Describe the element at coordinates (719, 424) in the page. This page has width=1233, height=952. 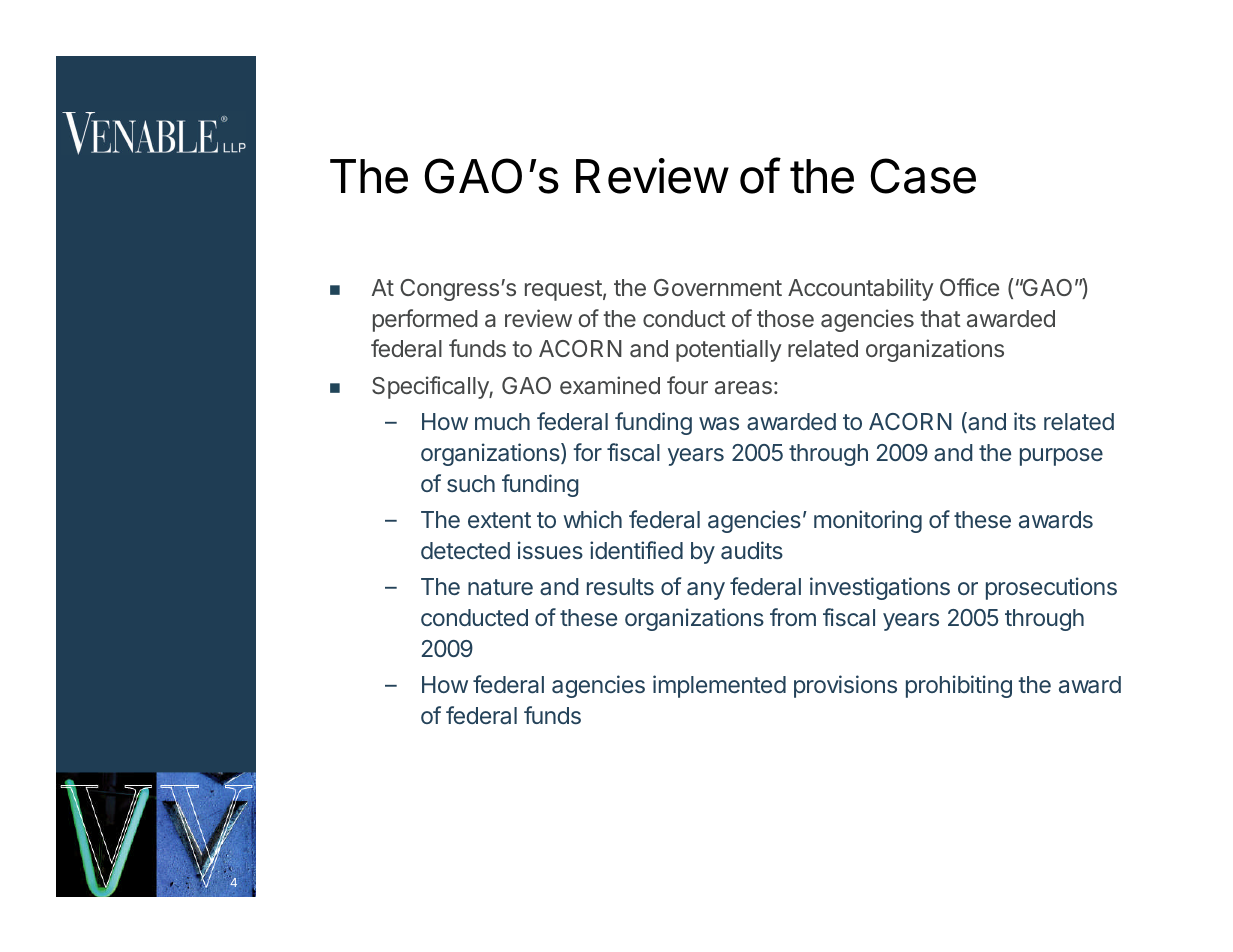
I see `was` at that location.
